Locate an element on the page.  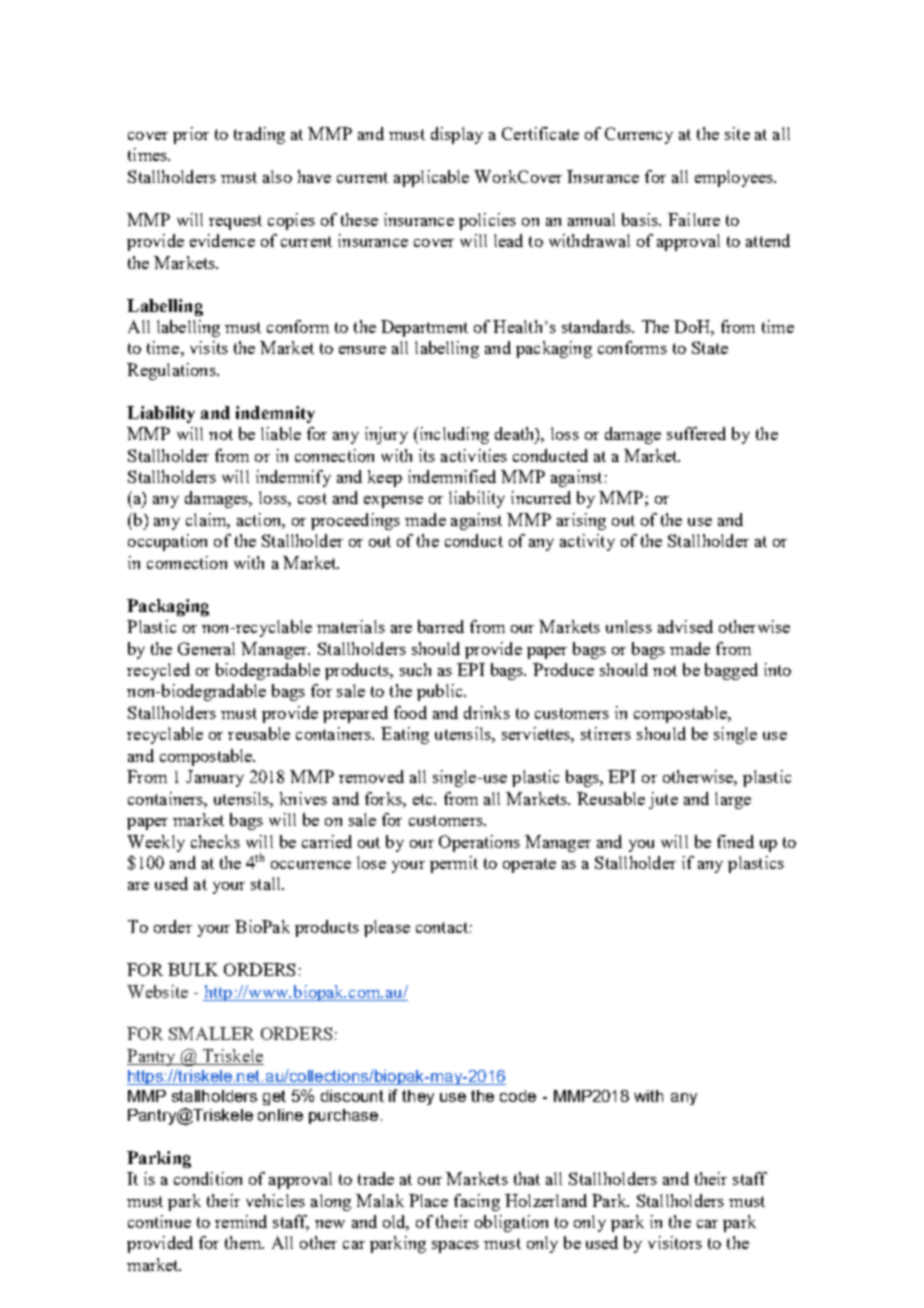
display is located at coordinates (457, 135).
